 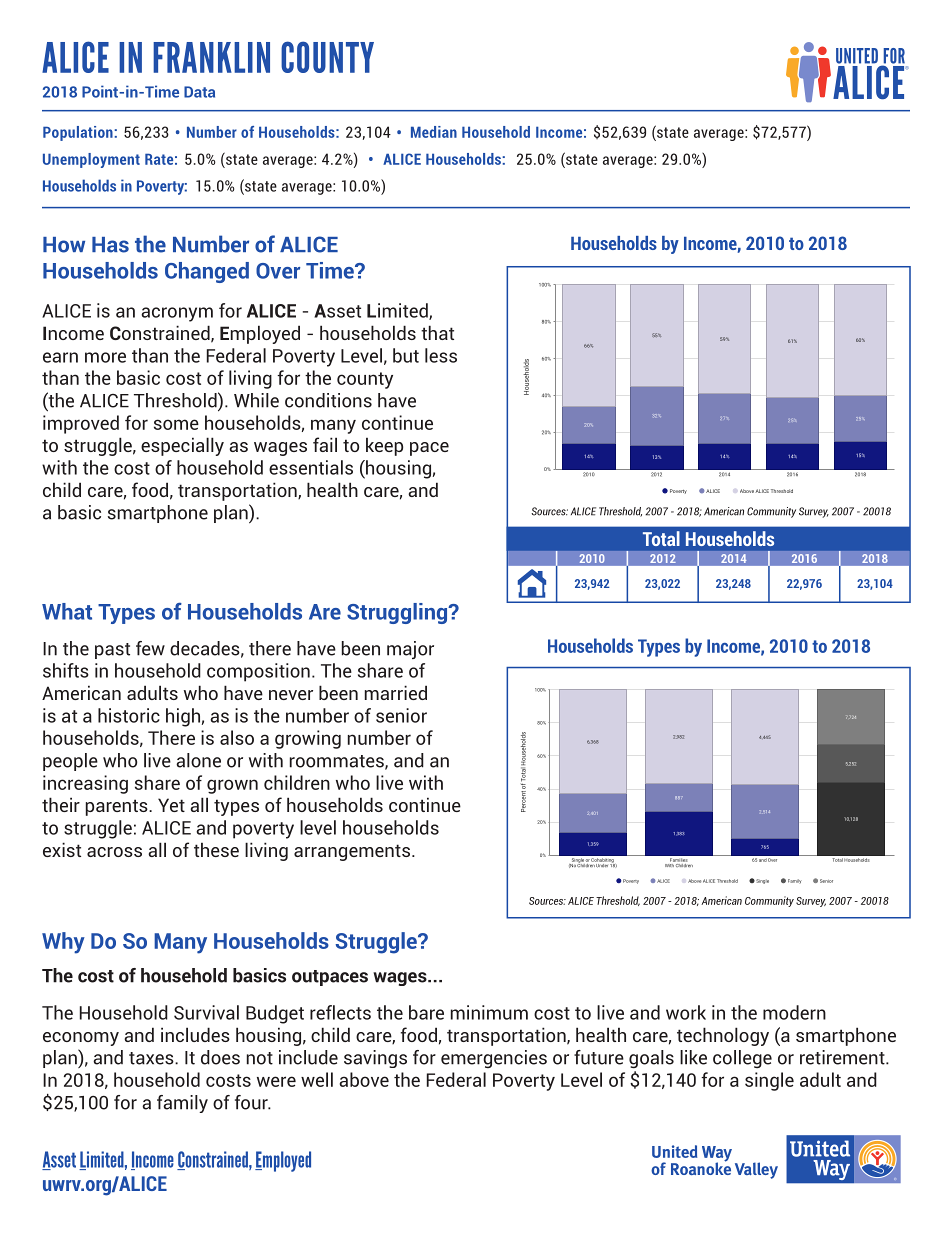 What do you see at coordinates (434, 132) in the image?
I see `Median` at bounding box center [434, 132].
